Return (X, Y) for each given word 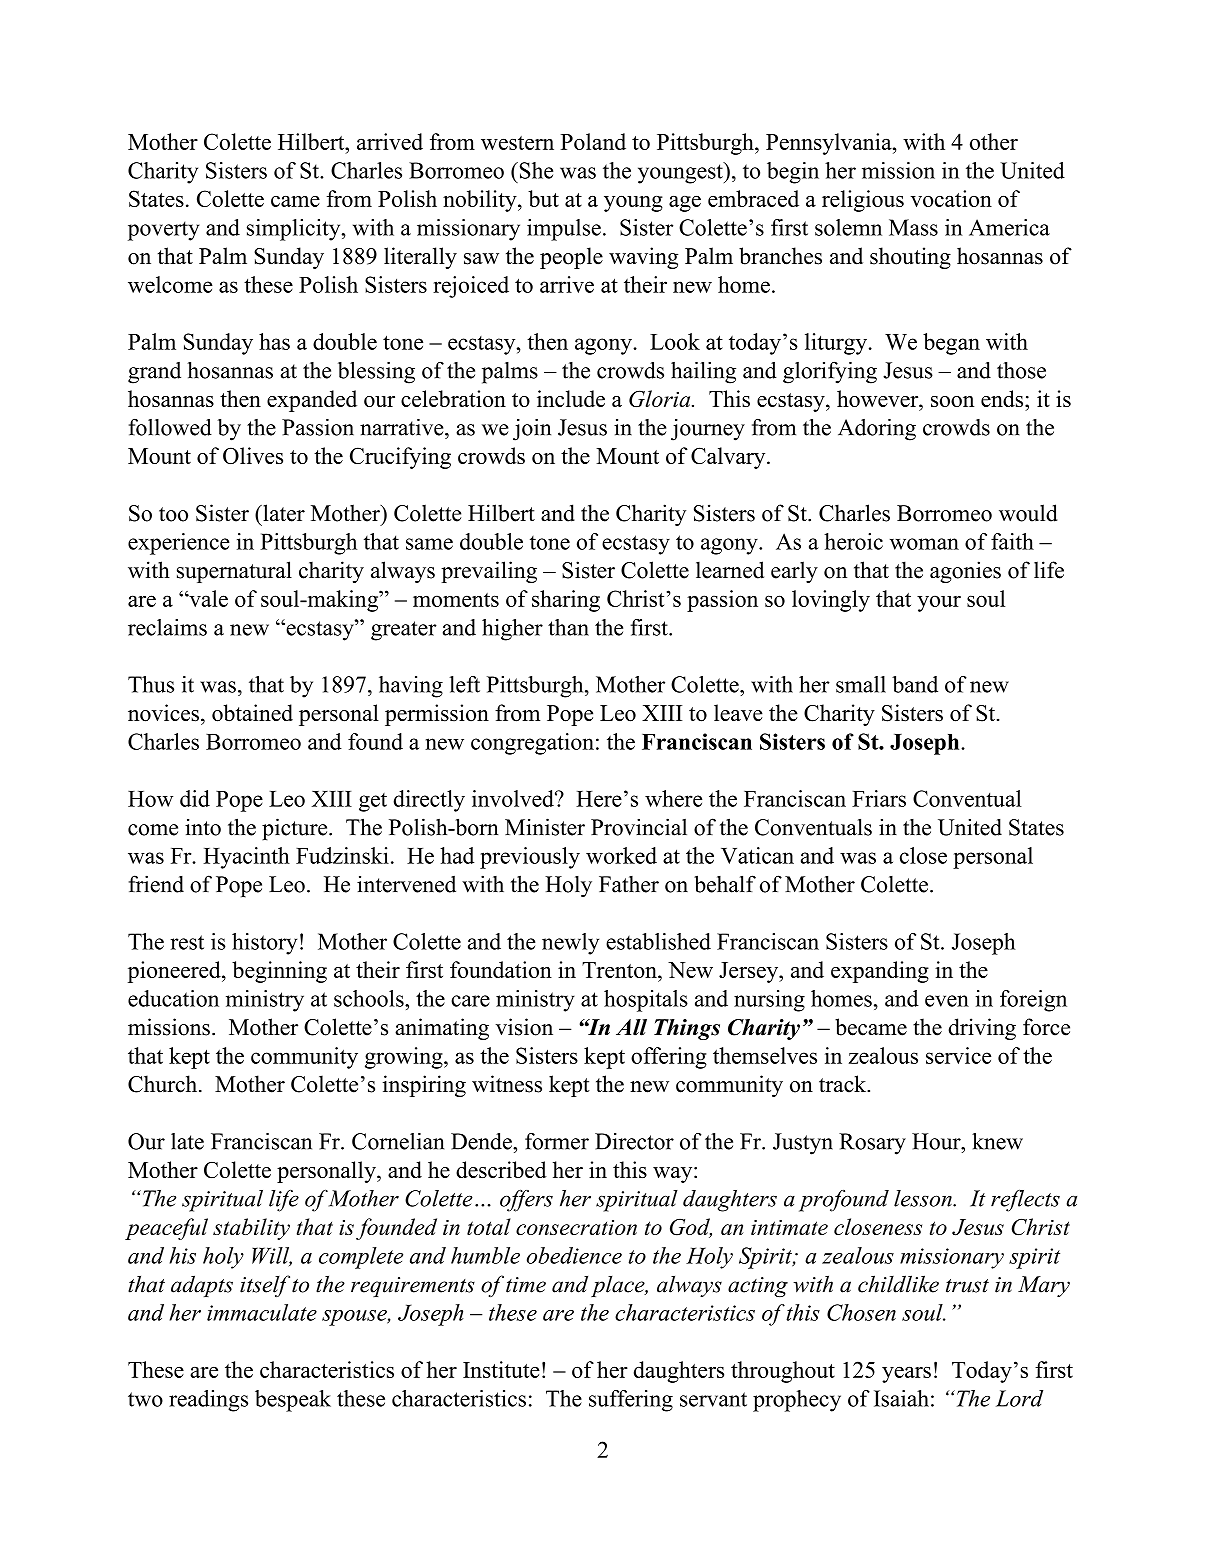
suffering (631, 1401)
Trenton (620, 970)
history (264, 944)
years (906, 1374)
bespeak (293, 1401)
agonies (965, 572)
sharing (566, 601)
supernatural (234, 572)
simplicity (295, 230)
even (947, 1001)
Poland (593, 141)
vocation (951, 198)
